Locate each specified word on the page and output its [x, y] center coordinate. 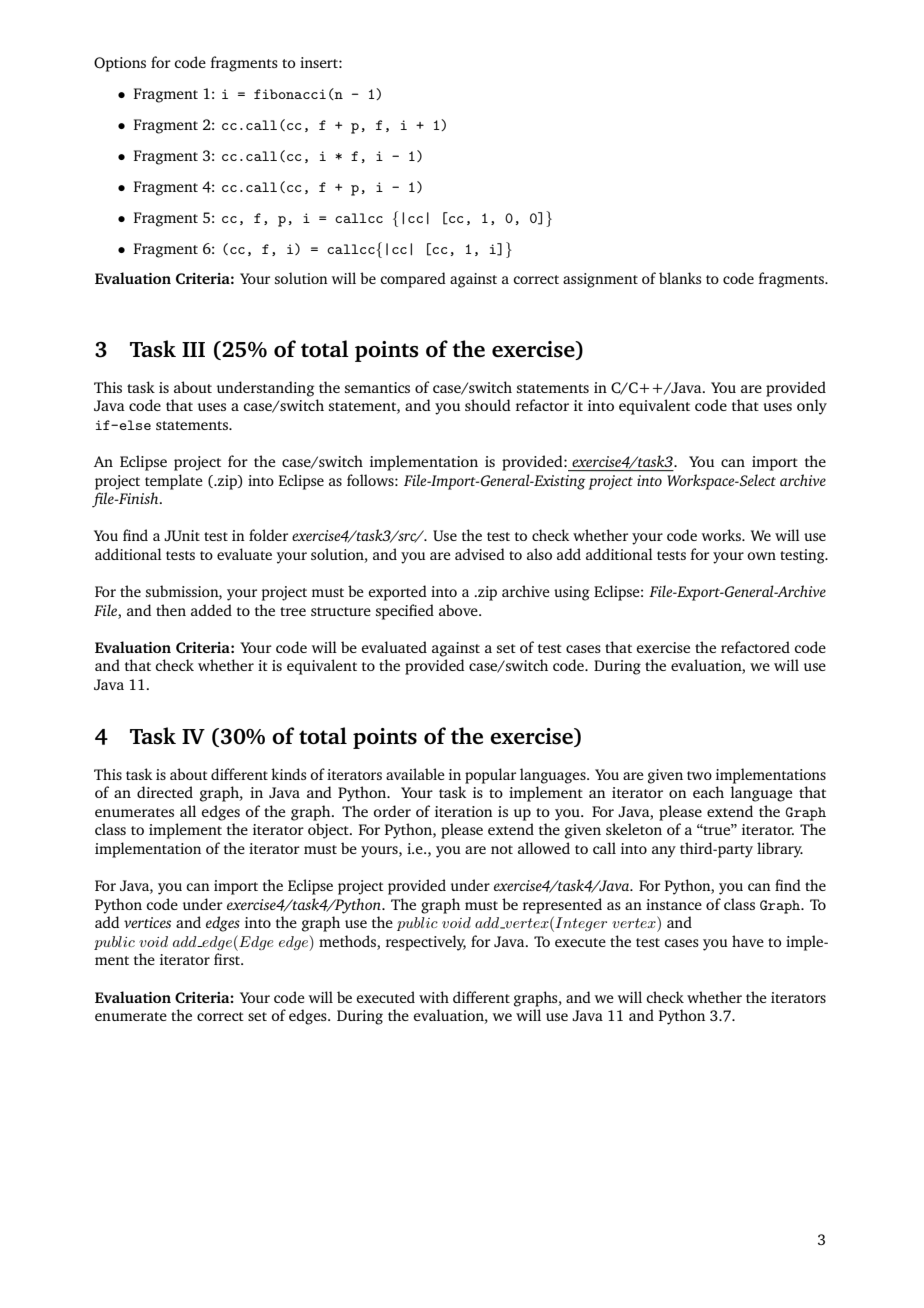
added [211, 610]
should [488, 405]
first [228, 959]
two [699, 775]
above [459, 610]
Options [120, 64]
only [812, 407]
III [193, 349]
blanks [680, 278]
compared [413, 280]
